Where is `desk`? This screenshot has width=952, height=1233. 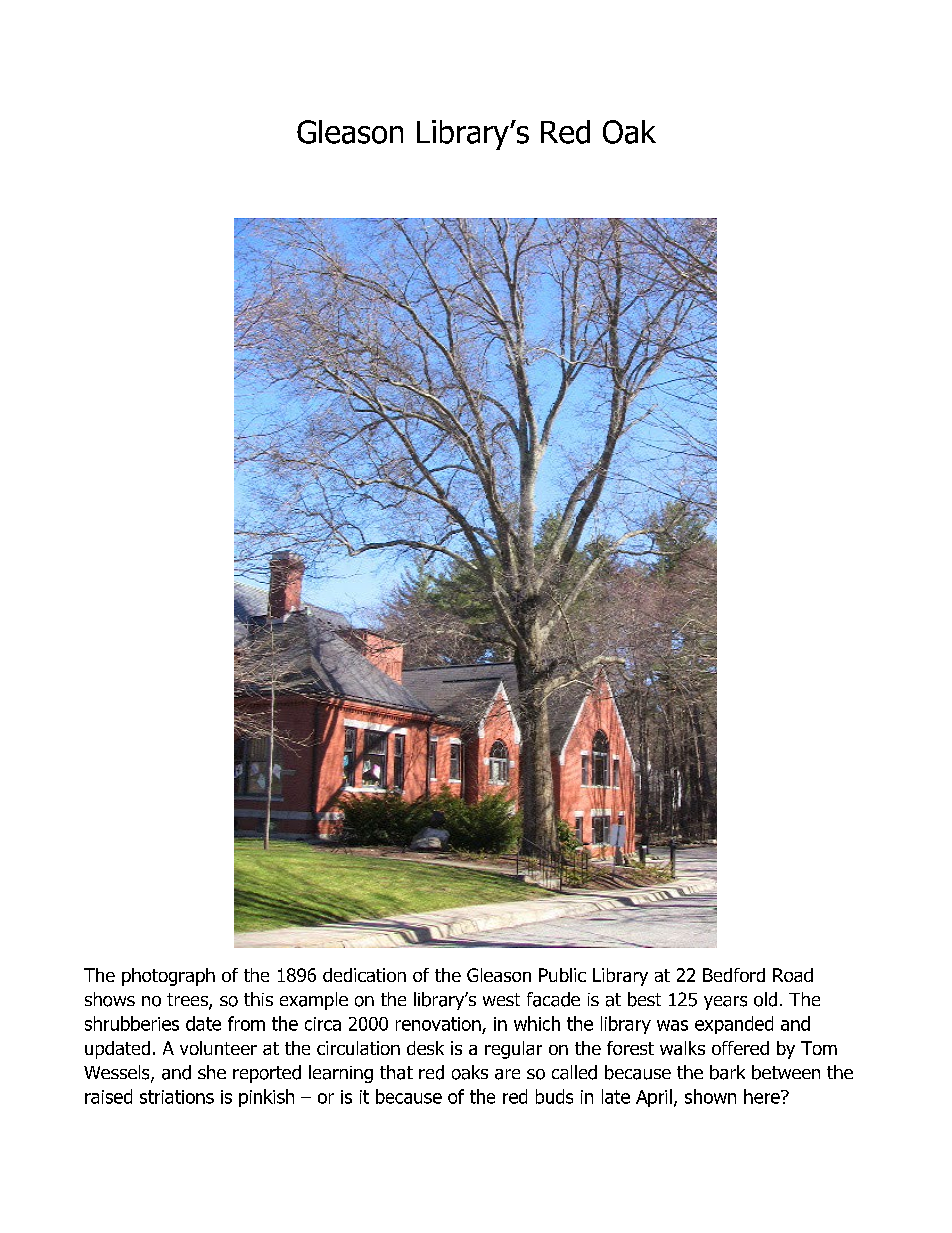 desk is located at coordinates (425, 1048).
